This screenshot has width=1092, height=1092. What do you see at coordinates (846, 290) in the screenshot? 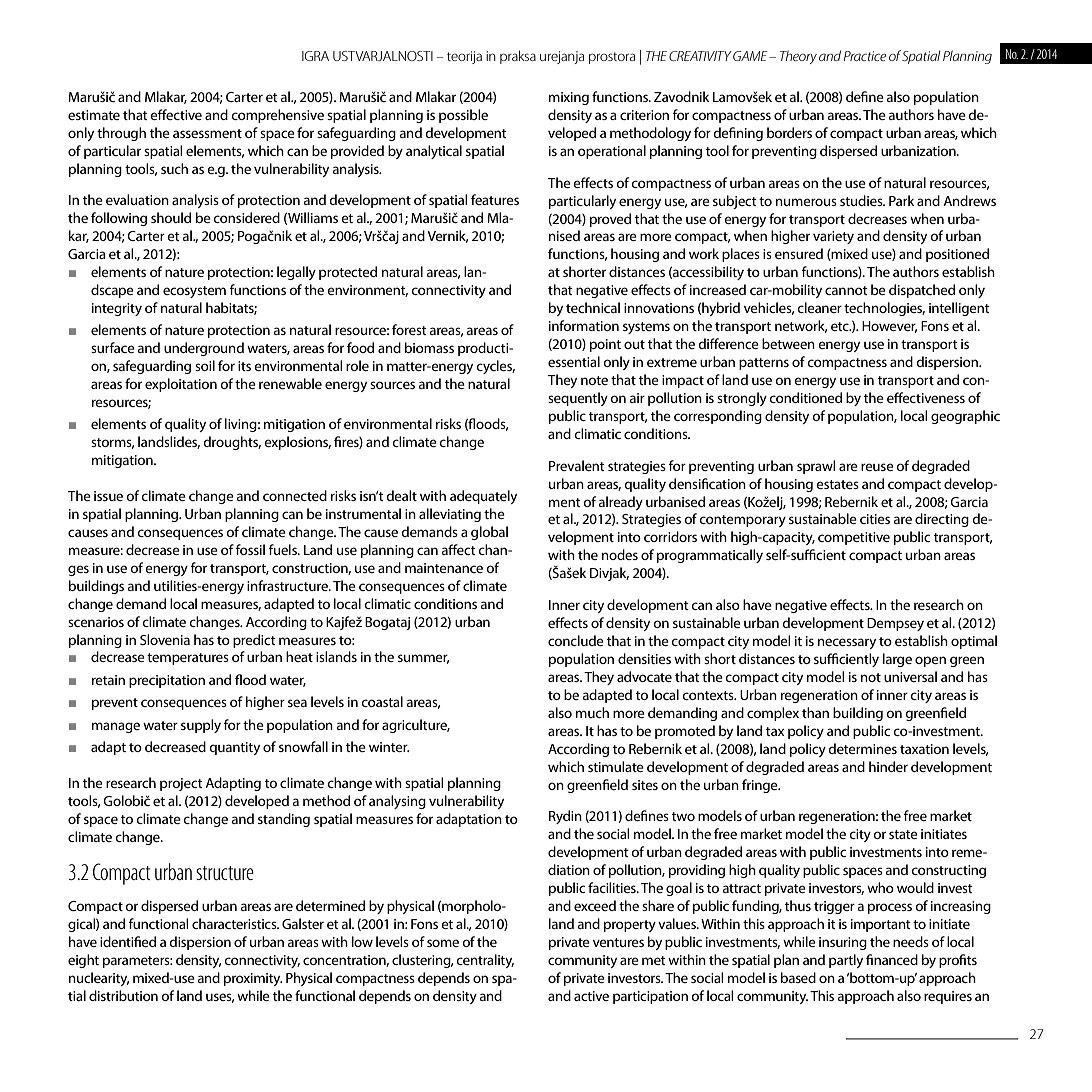
I see `cannot` at bounding box center [846, 290].
